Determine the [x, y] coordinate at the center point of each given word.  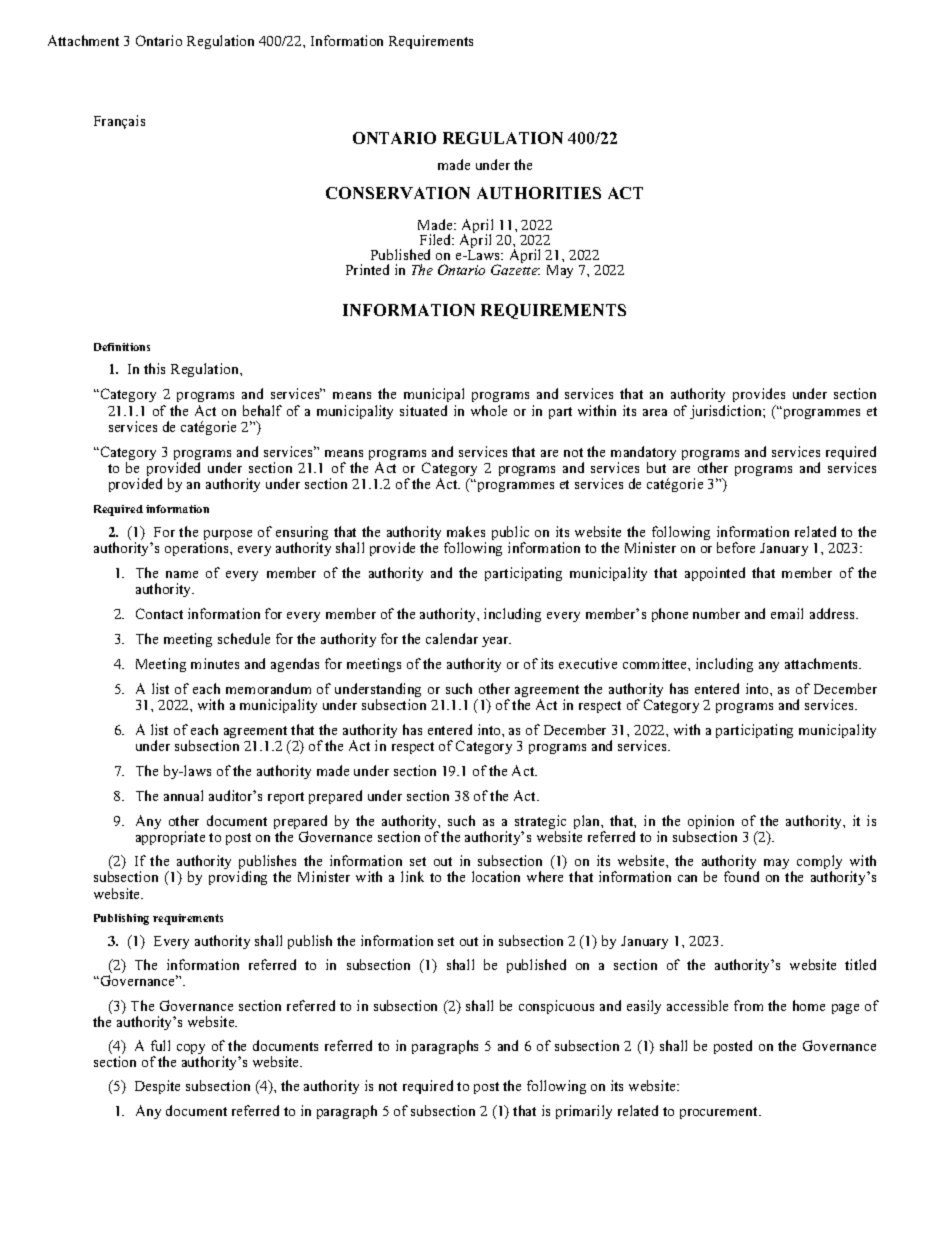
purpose [228, 536]
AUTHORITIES [539, 193]
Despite [157, 1087]
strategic [540, 823]
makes [466, 531]
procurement [720, 1113]
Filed [437, 239]
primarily [584, 1112]
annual [183, 795]
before [736, 547]
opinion [710, 823]
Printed [367, 269]
